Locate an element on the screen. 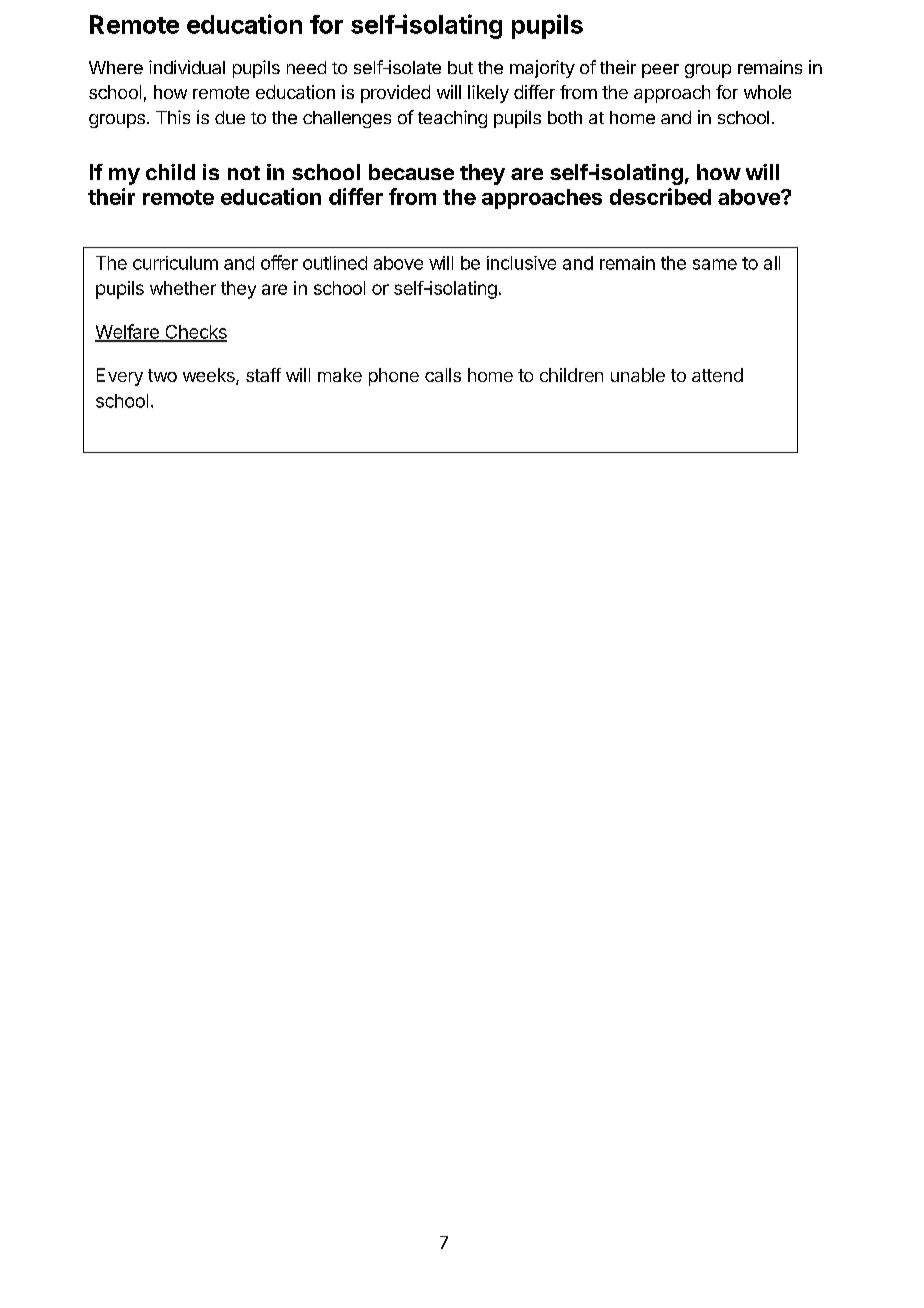 The width and height of the screenshot is (924, 1308). individual is located at coordinates (187, 67).
